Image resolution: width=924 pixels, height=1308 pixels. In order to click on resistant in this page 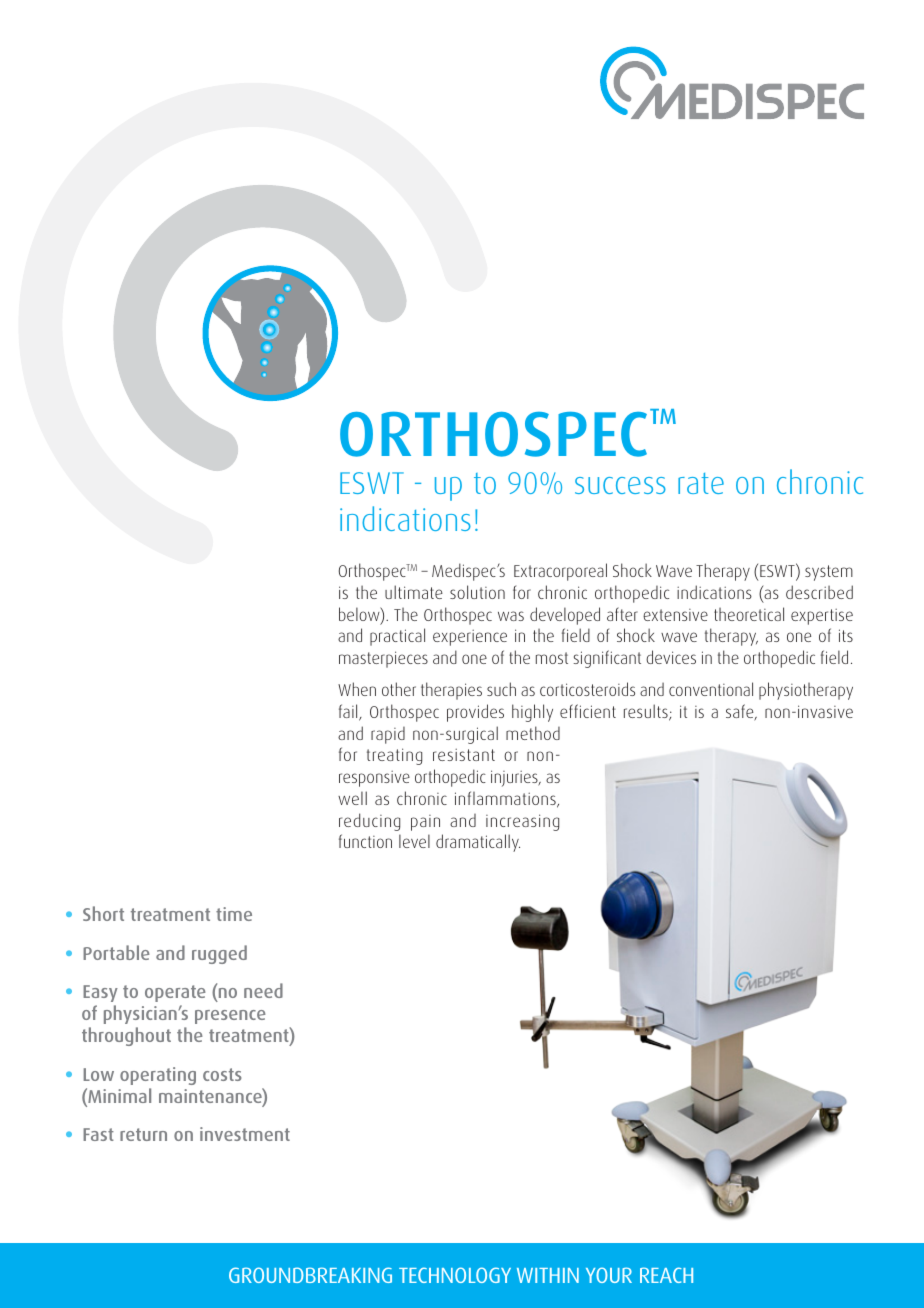, I will do `click(464, 754)`.
